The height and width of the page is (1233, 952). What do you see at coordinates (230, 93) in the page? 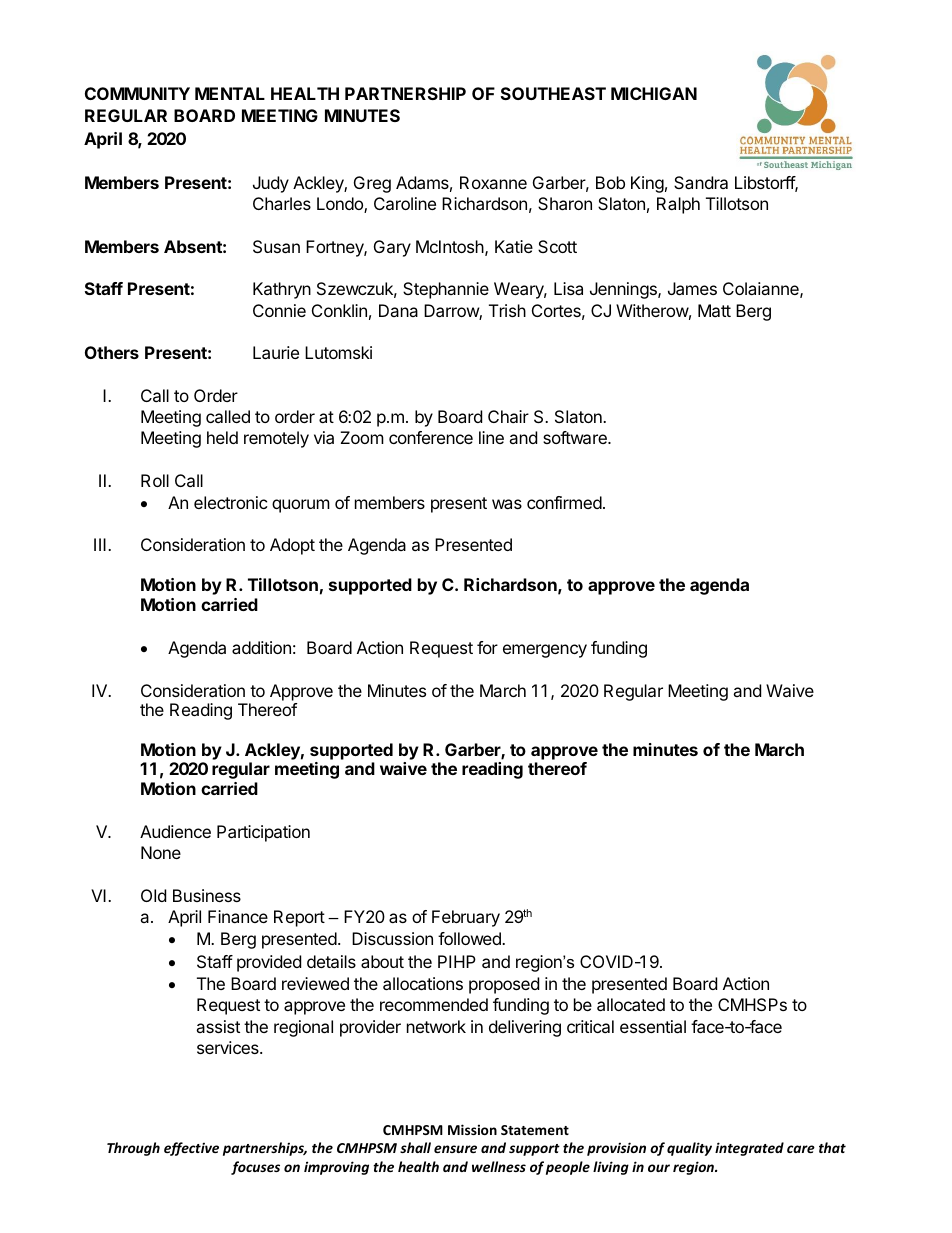
I see `MENTAL` at bounding box center [230, 93].
